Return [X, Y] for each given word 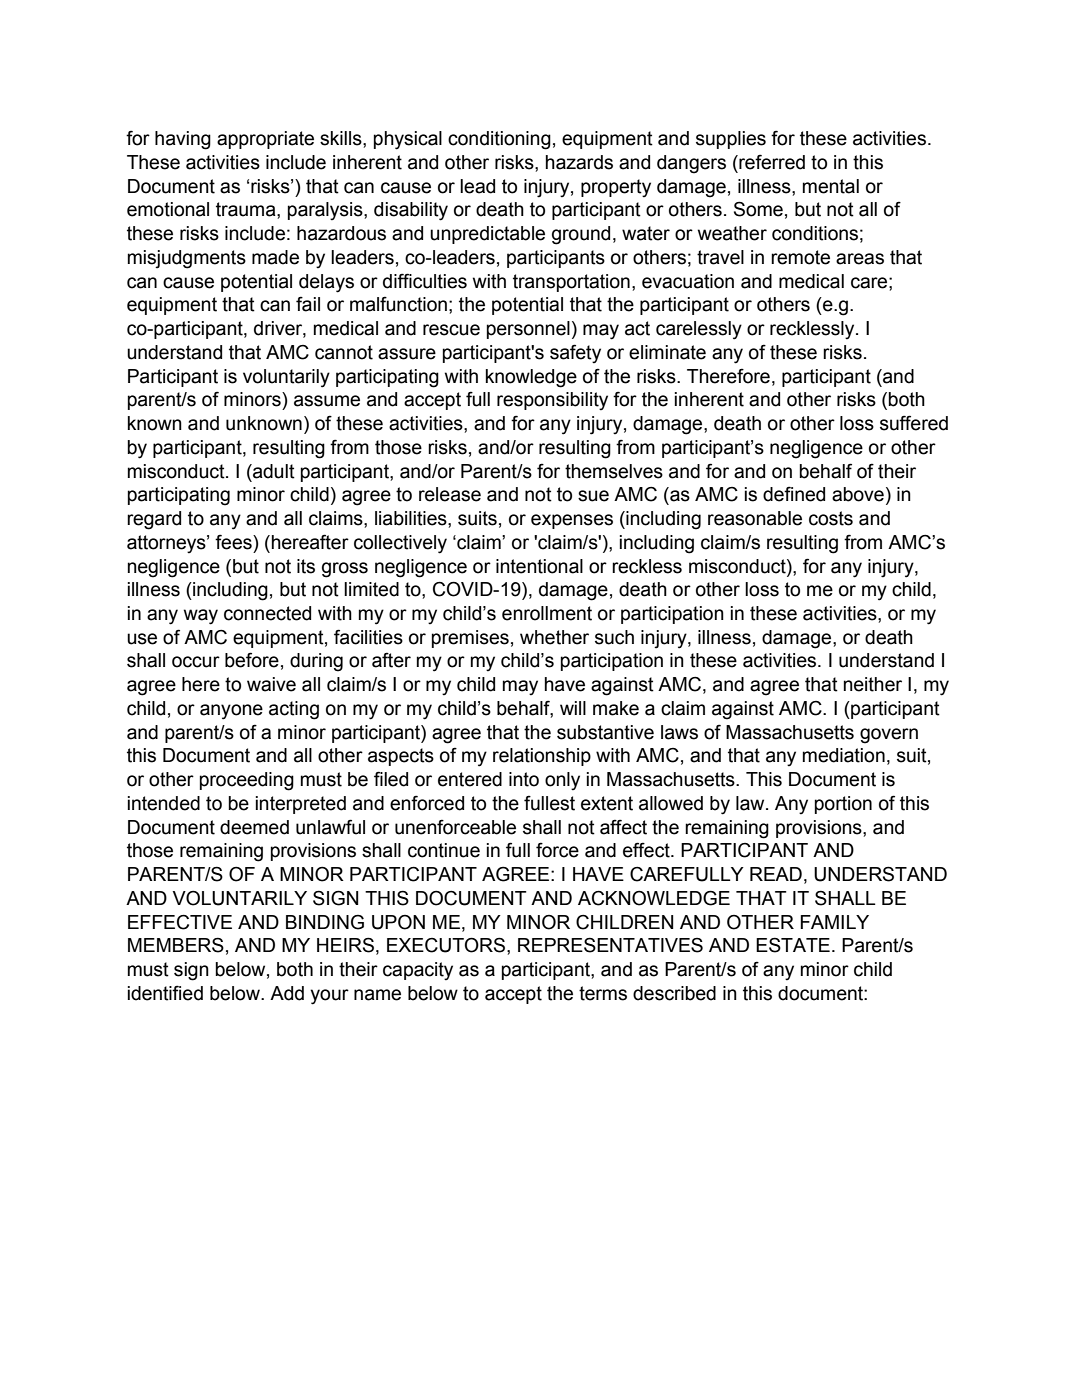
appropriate [265, 140]
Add [287, 993]
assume [327, 401]
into [524, 779]
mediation [844, 755]
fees [234, 542]
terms [603, 993]
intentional [539, 566]
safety [575, 353]
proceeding [247, 781]
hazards [579, 162]
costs [831, 518]
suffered [914, 423]
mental [831, 186]
